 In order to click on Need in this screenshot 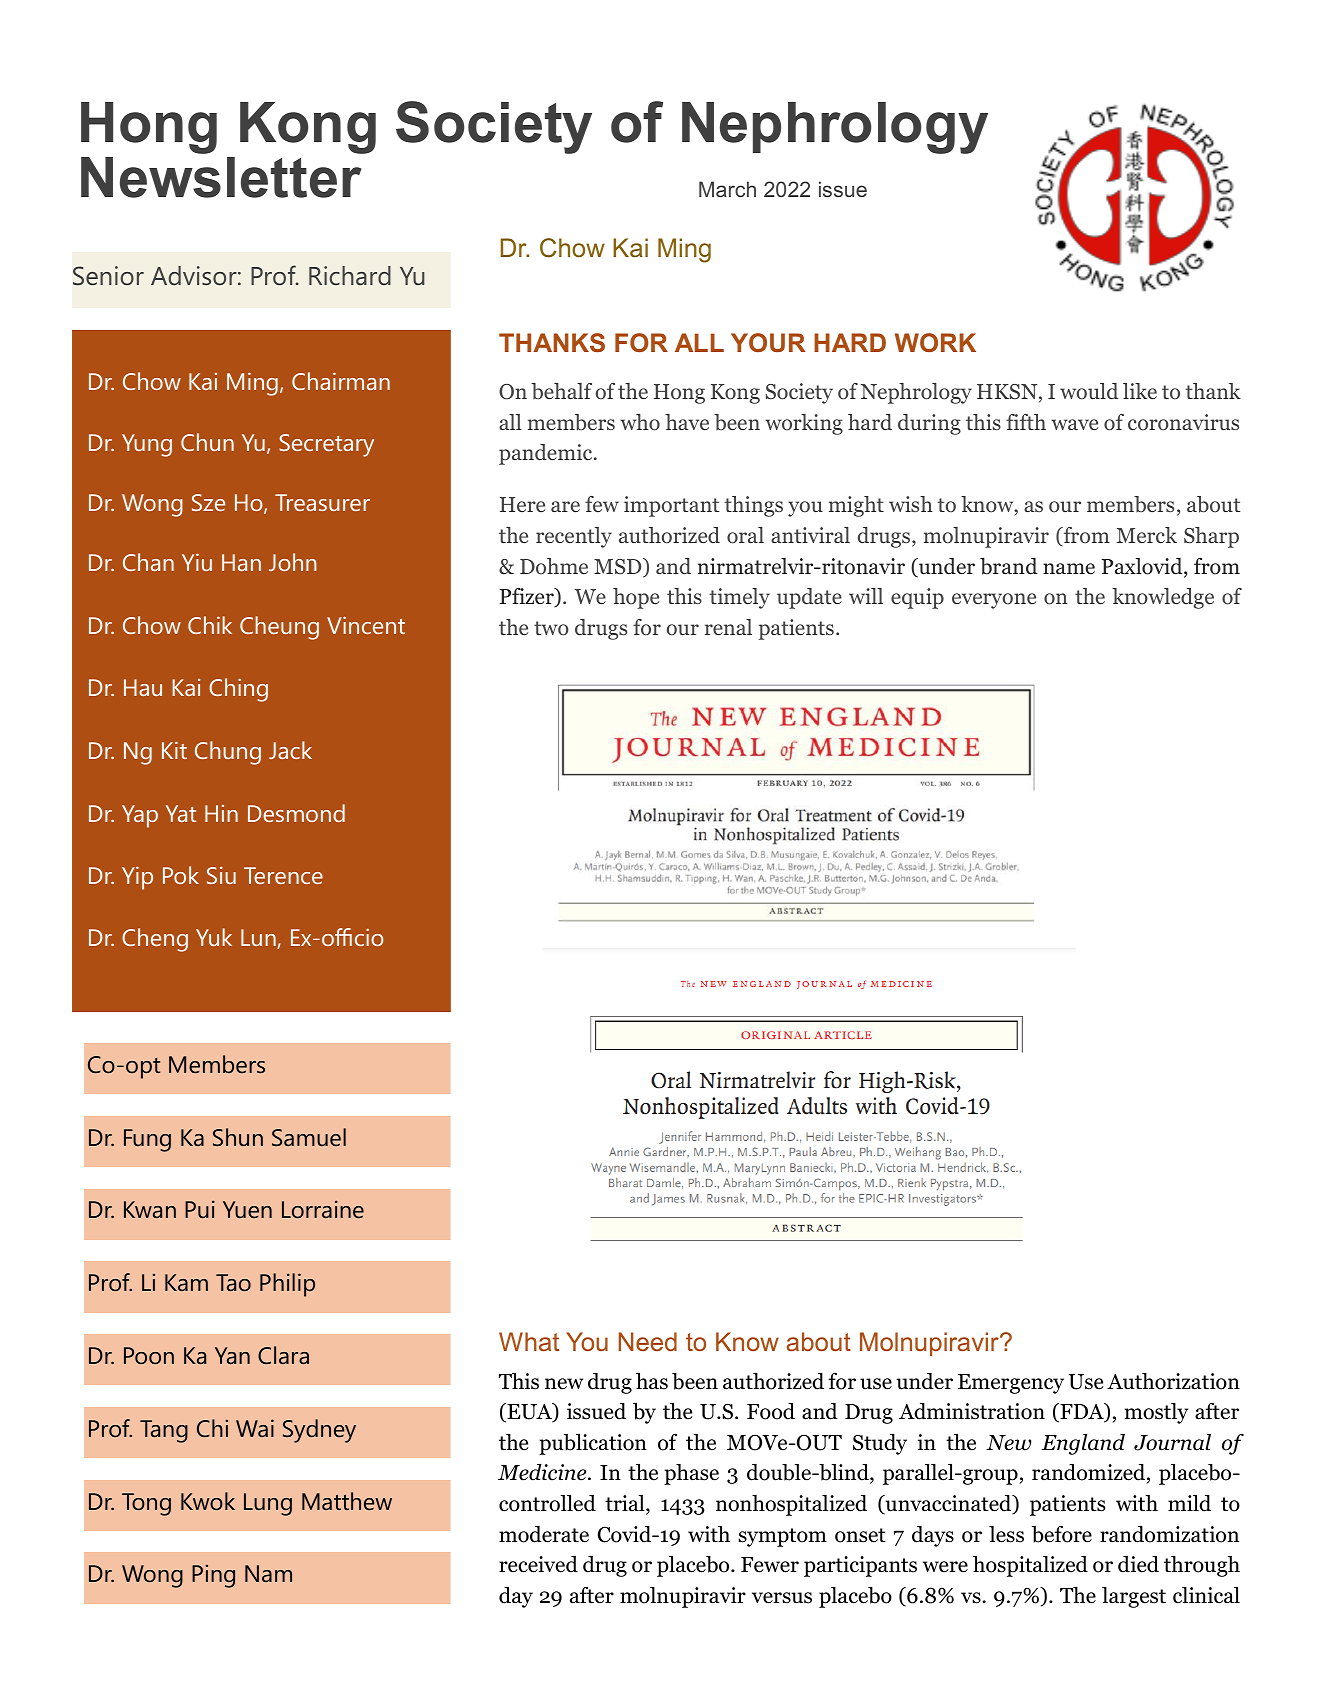, I will do `click(648, 1341)`.
